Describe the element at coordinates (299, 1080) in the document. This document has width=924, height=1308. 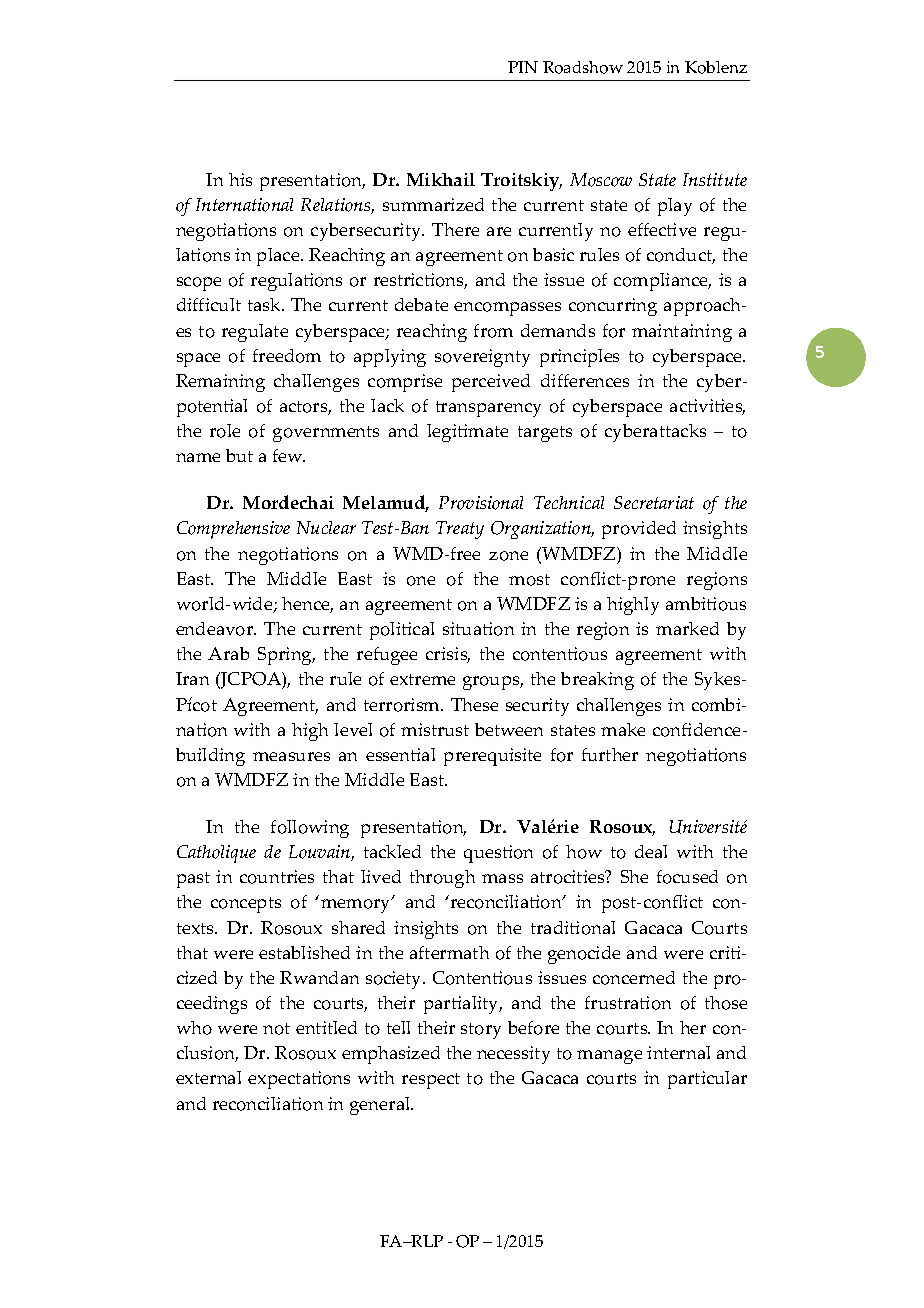
I see `expectations` at that location.
